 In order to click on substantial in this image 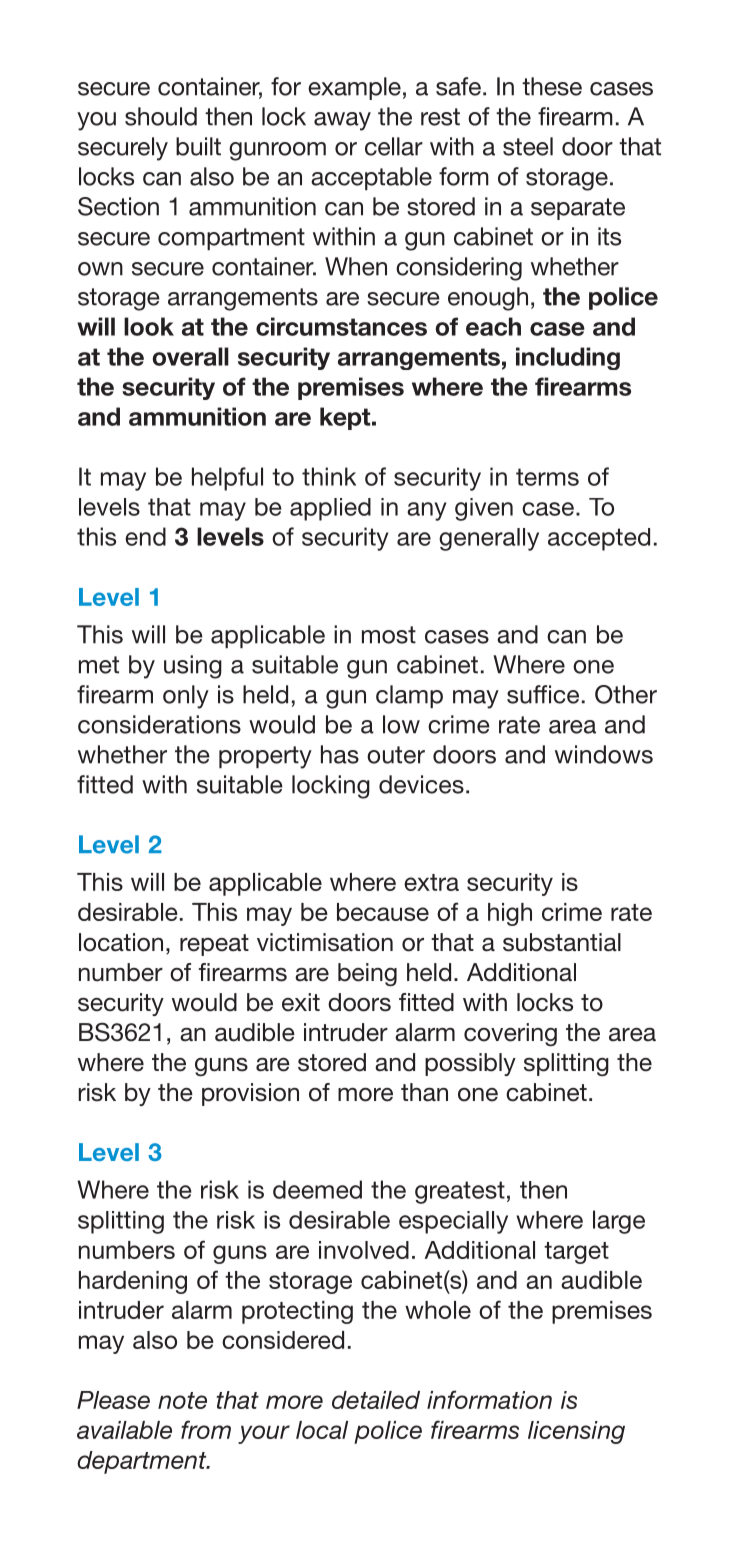, I will do `click(562, 942)`.
